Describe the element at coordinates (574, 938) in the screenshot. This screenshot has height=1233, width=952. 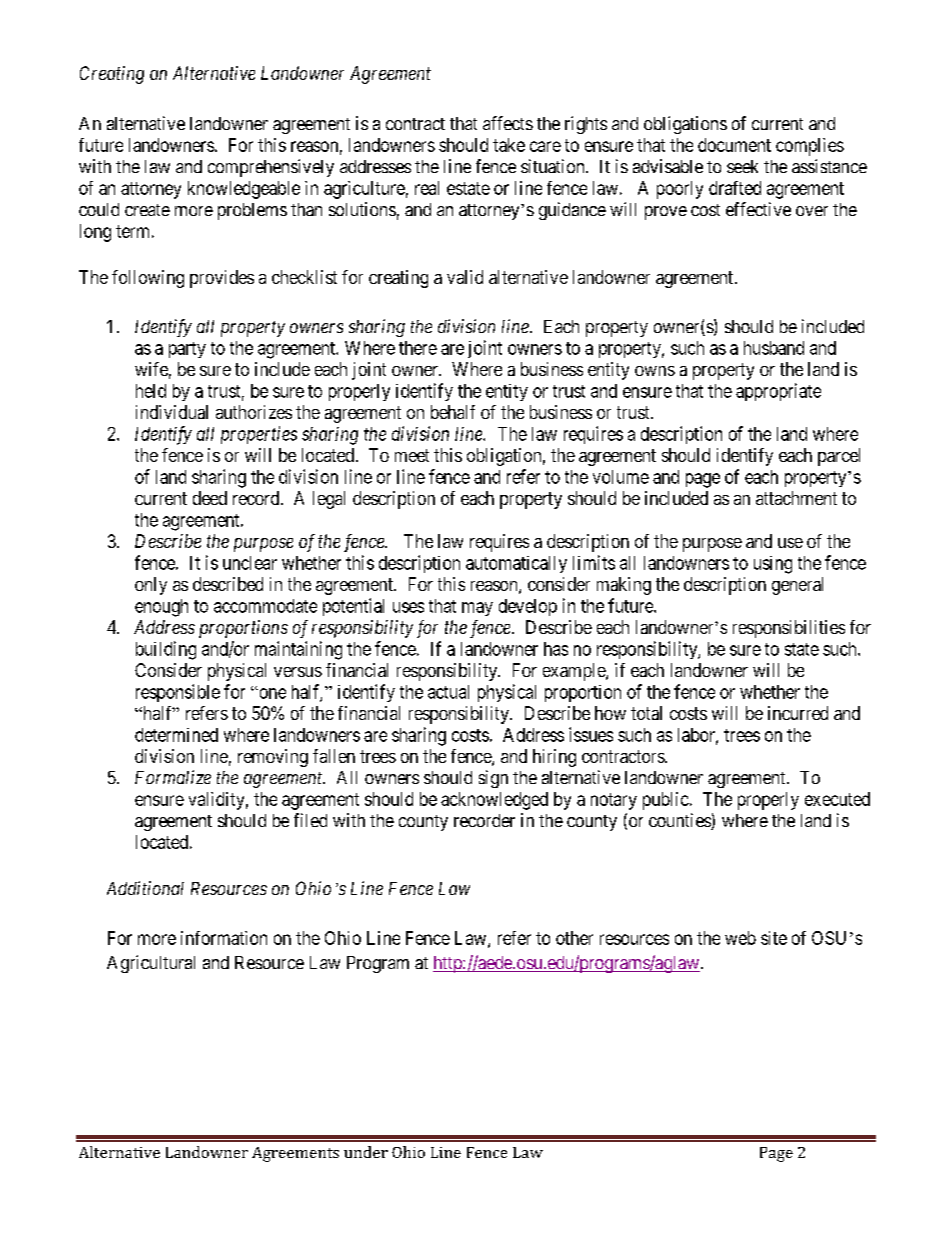
I see `other` at that location.
